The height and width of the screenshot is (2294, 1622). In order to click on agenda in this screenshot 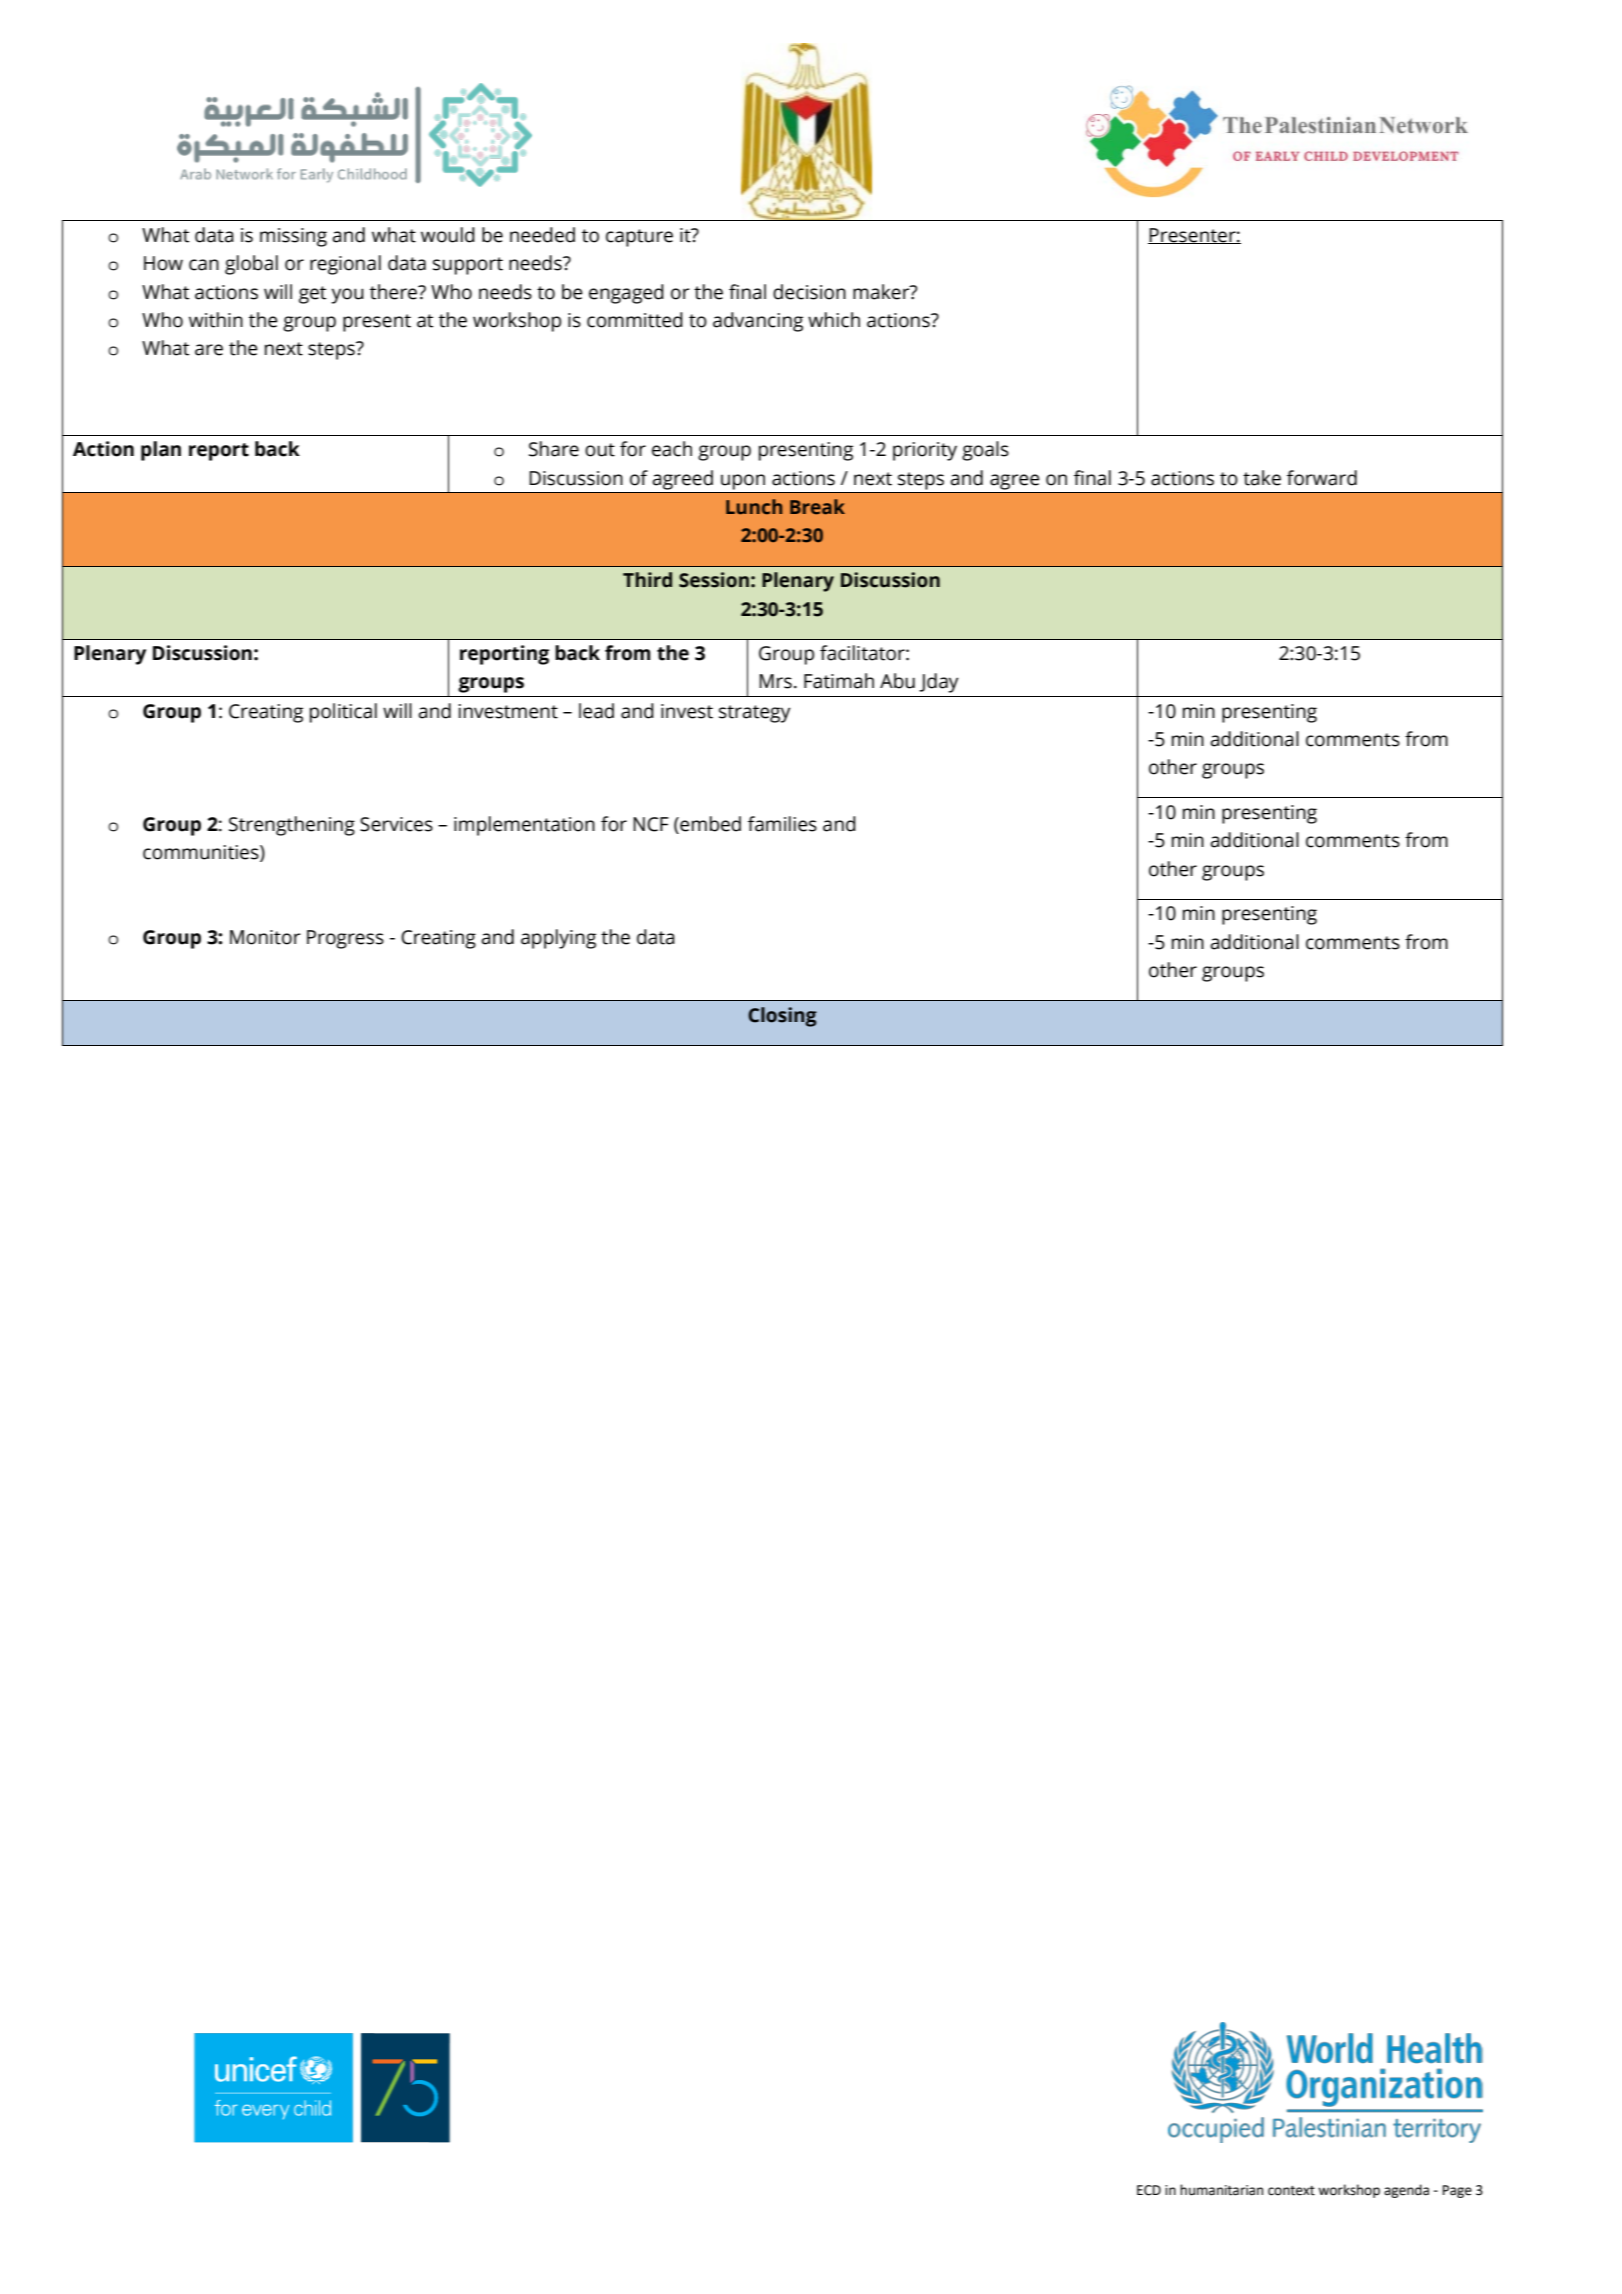, I will do `click(1406, 2191)`.
